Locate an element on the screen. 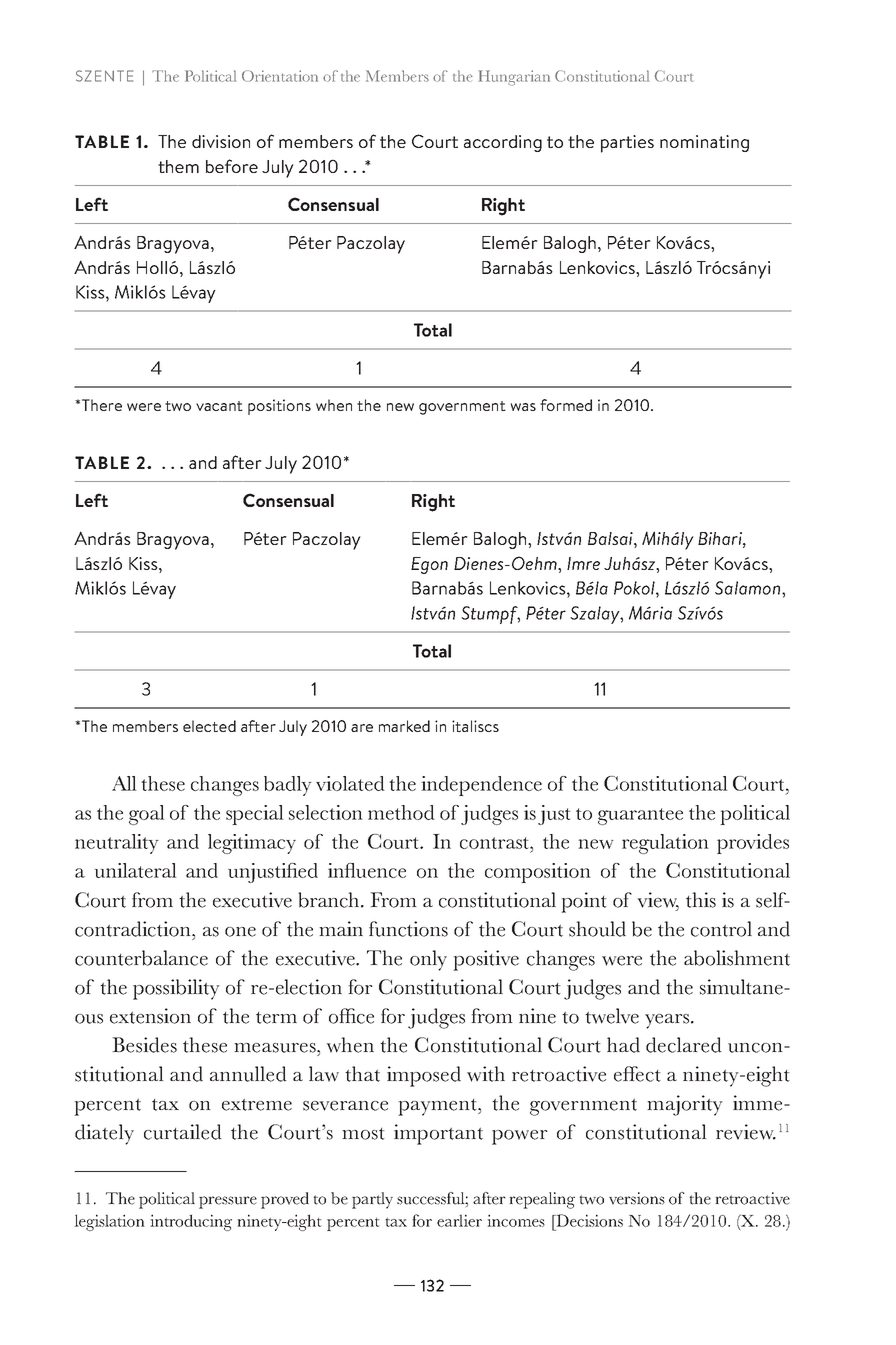  introducing is located at coordinates (191, 1222).
